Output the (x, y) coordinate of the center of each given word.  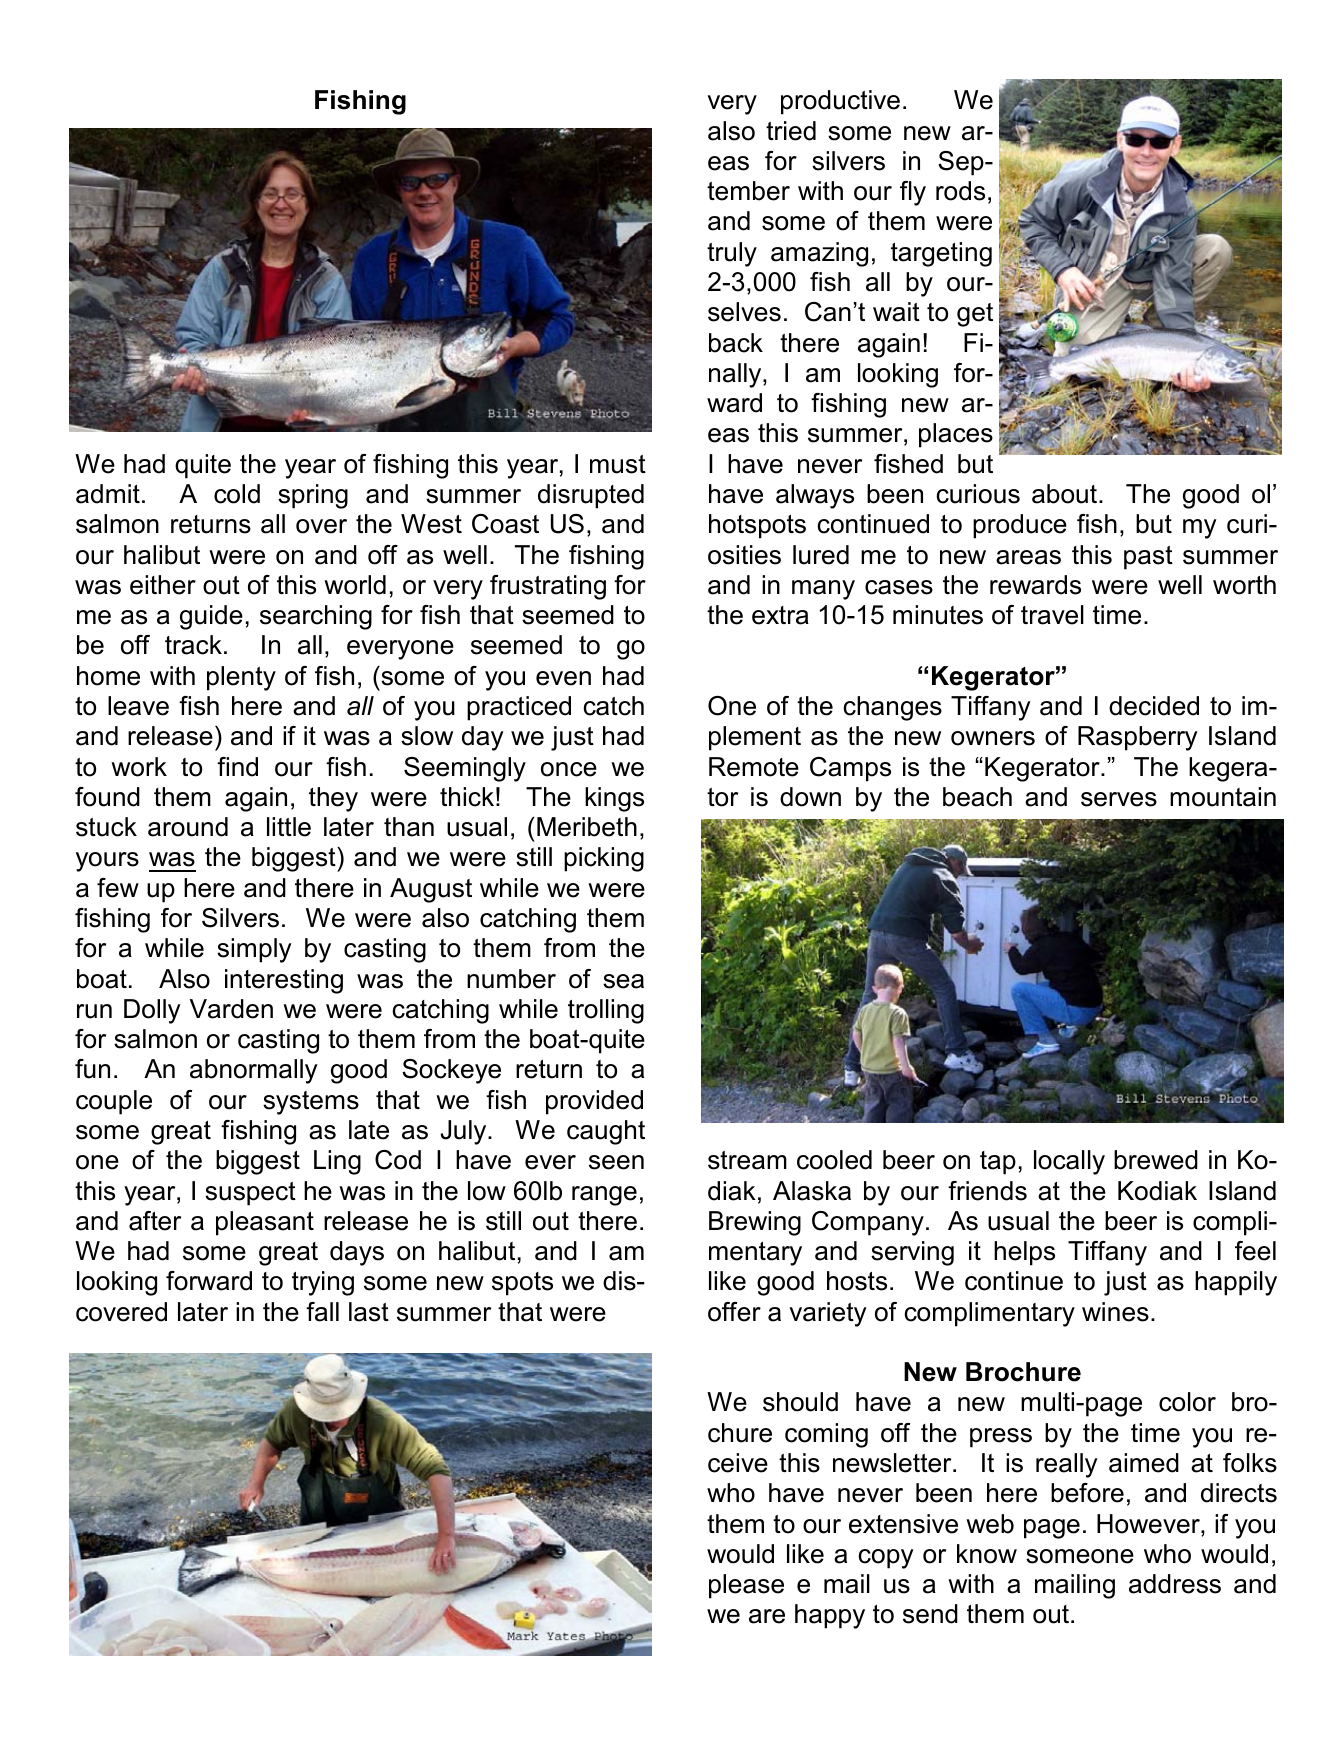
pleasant (265, 1223)
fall (322, 1312)
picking (604, 859)
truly (732, 254)
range (604, 1196)
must (618, 464)
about (1066, 494)
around (188, 827)
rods (960, 191)
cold (237, 494)
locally (1069, 1162)
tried (791, 131)
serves (1119, 799)
